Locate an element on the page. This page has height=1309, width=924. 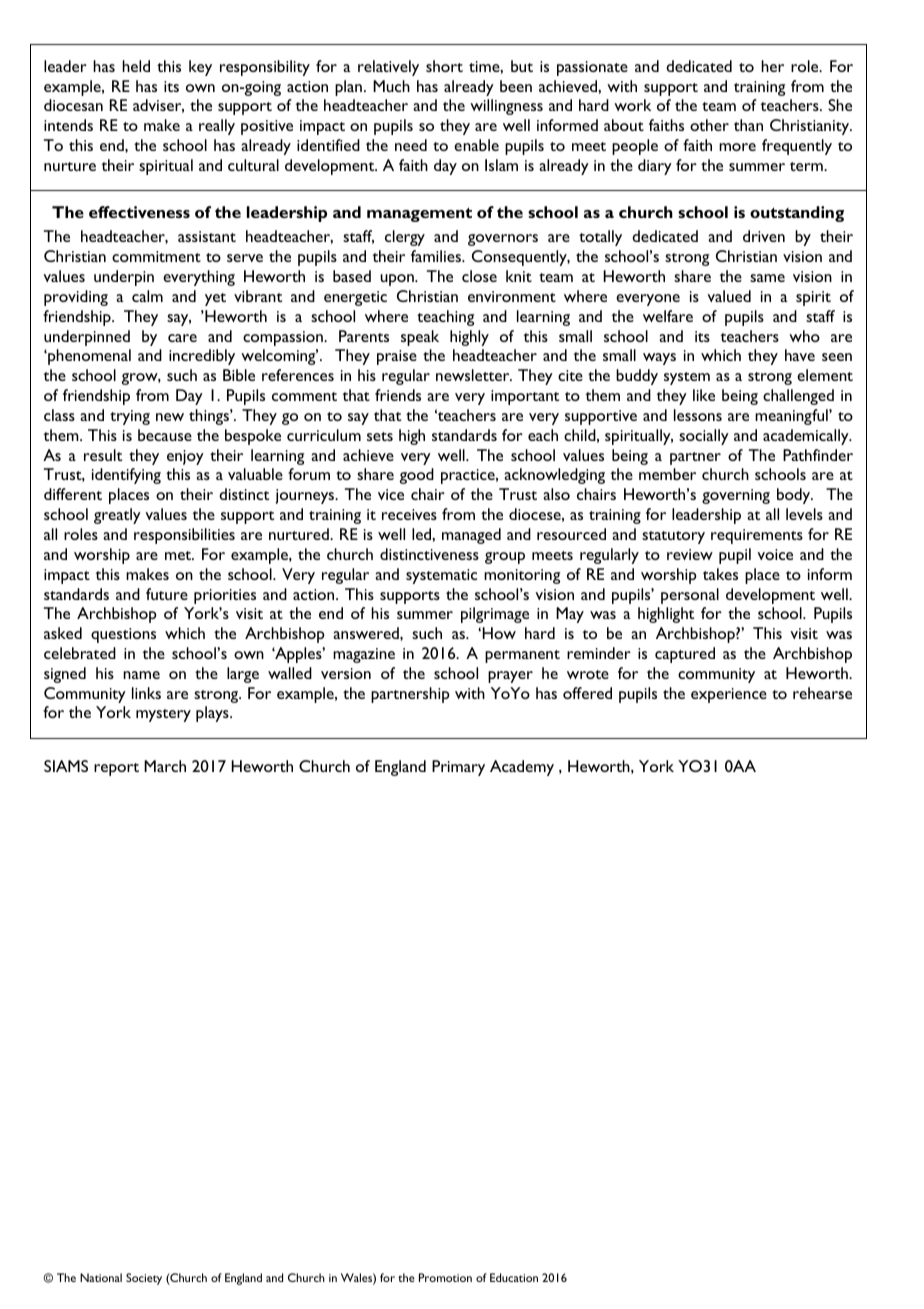
name is located at coordinates (141, 675).
